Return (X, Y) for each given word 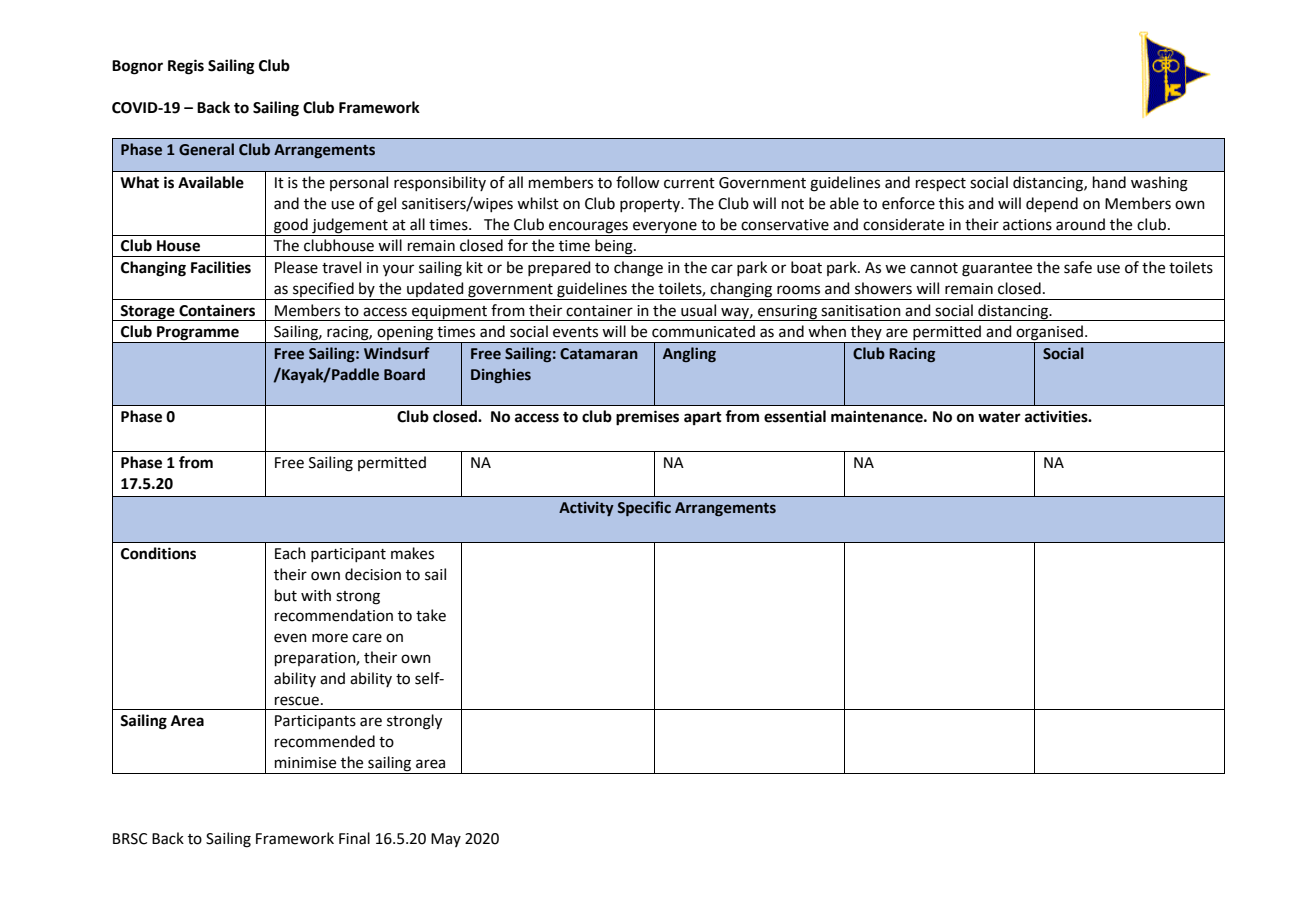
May (446, 840)
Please (296, 267)
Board (404, 374)
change (638, 269)
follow (638, 182)
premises (647, 418)
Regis (186, 67)
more (330, 638)
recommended (325, 741)
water (999, 417)
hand (1109, 182)
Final (354, 838)
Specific (644, 508)
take (431, 615)
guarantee (997, 270)
